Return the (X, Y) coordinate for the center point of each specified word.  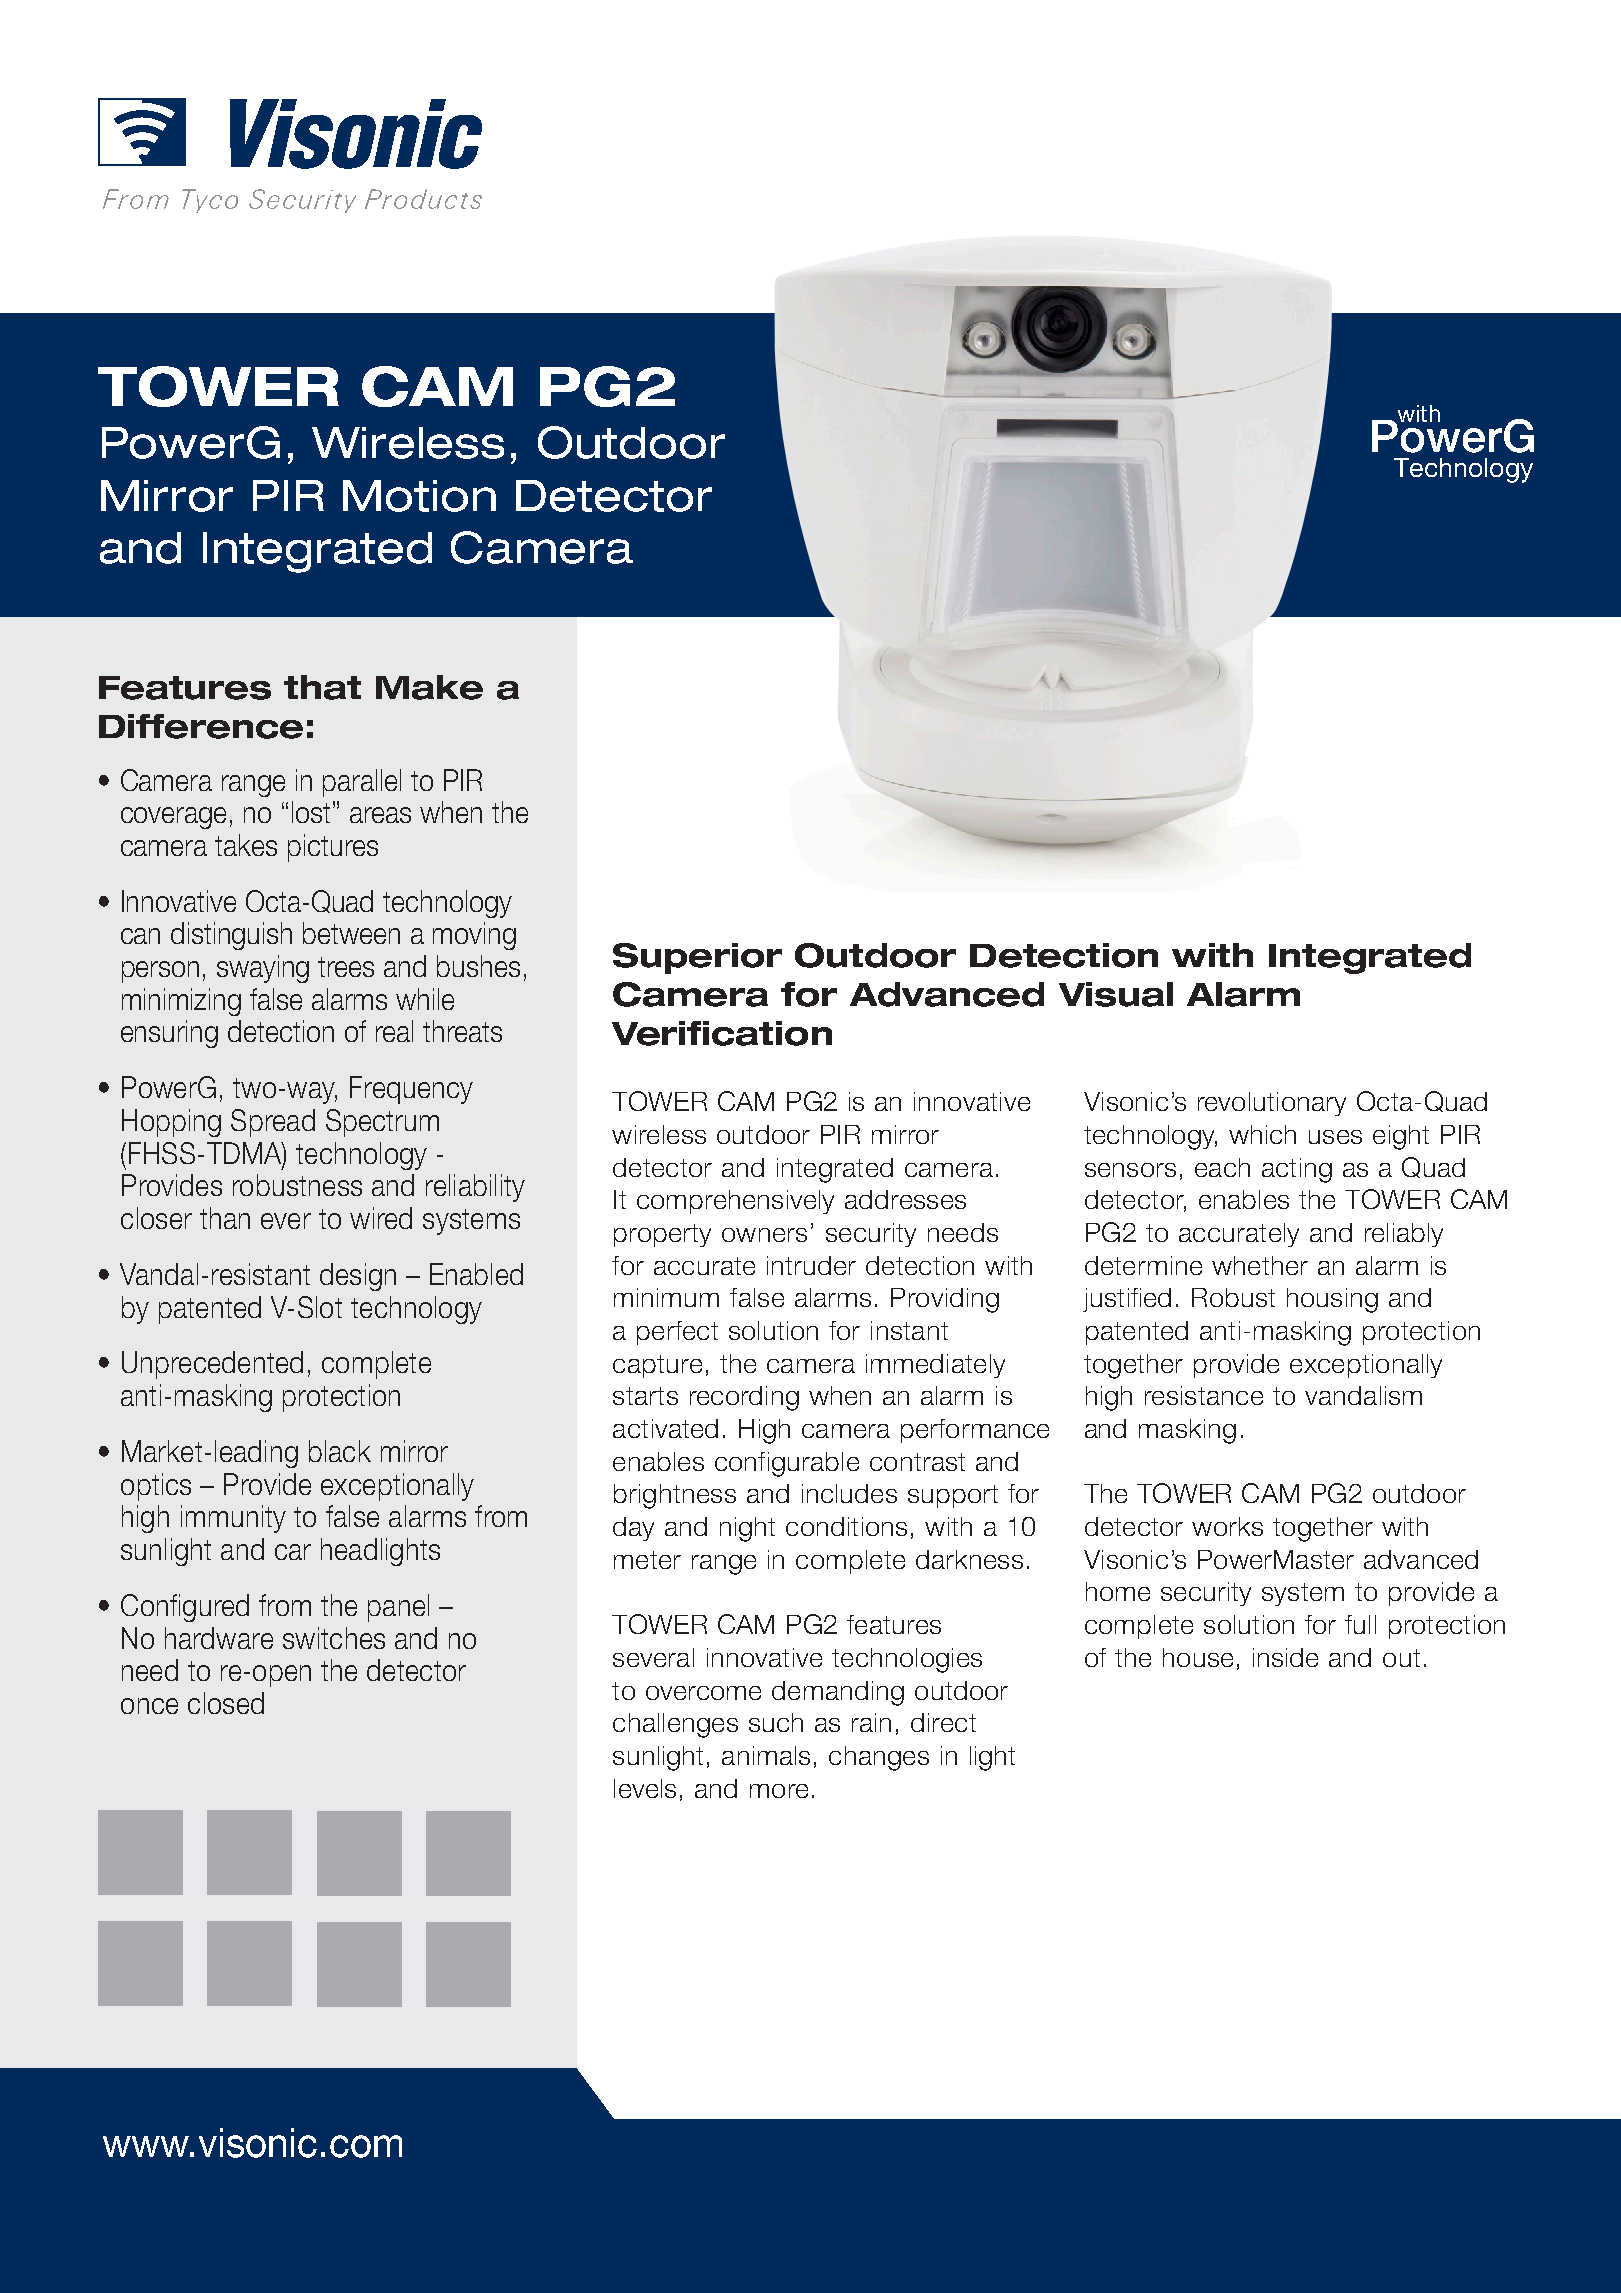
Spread (273, 1123)
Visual (1116, 994)
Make (429, 687)
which (1262, 1134)
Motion (419, 496)
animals (766, 1755)
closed (226, 1703)
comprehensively (735, 1202)
